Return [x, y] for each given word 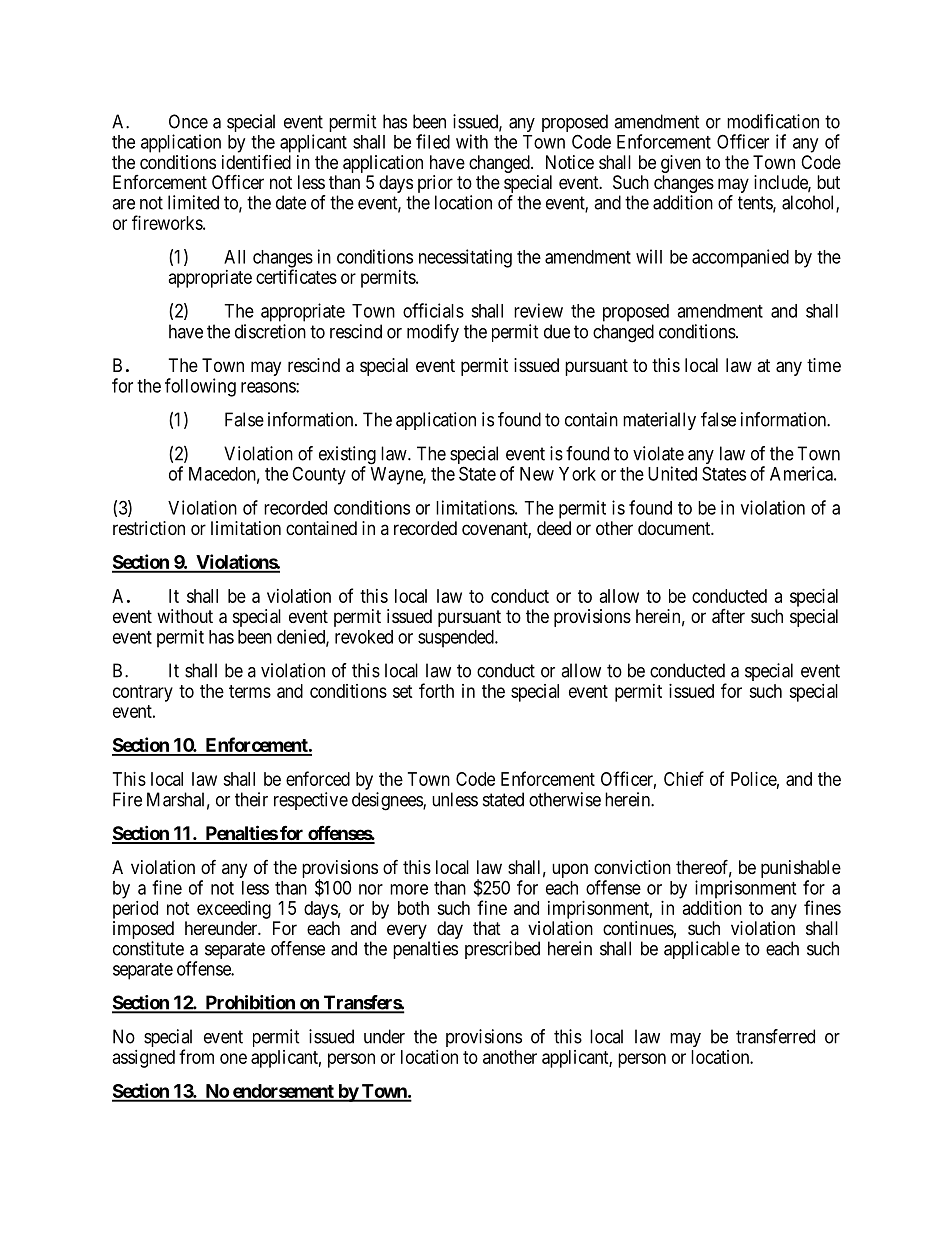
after [728, 616]
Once [188, 121]
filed [433, 141]
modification [773, 121]
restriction [149, 528]
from [196, 1056]
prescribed [502, 950]
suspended [457, 639]
